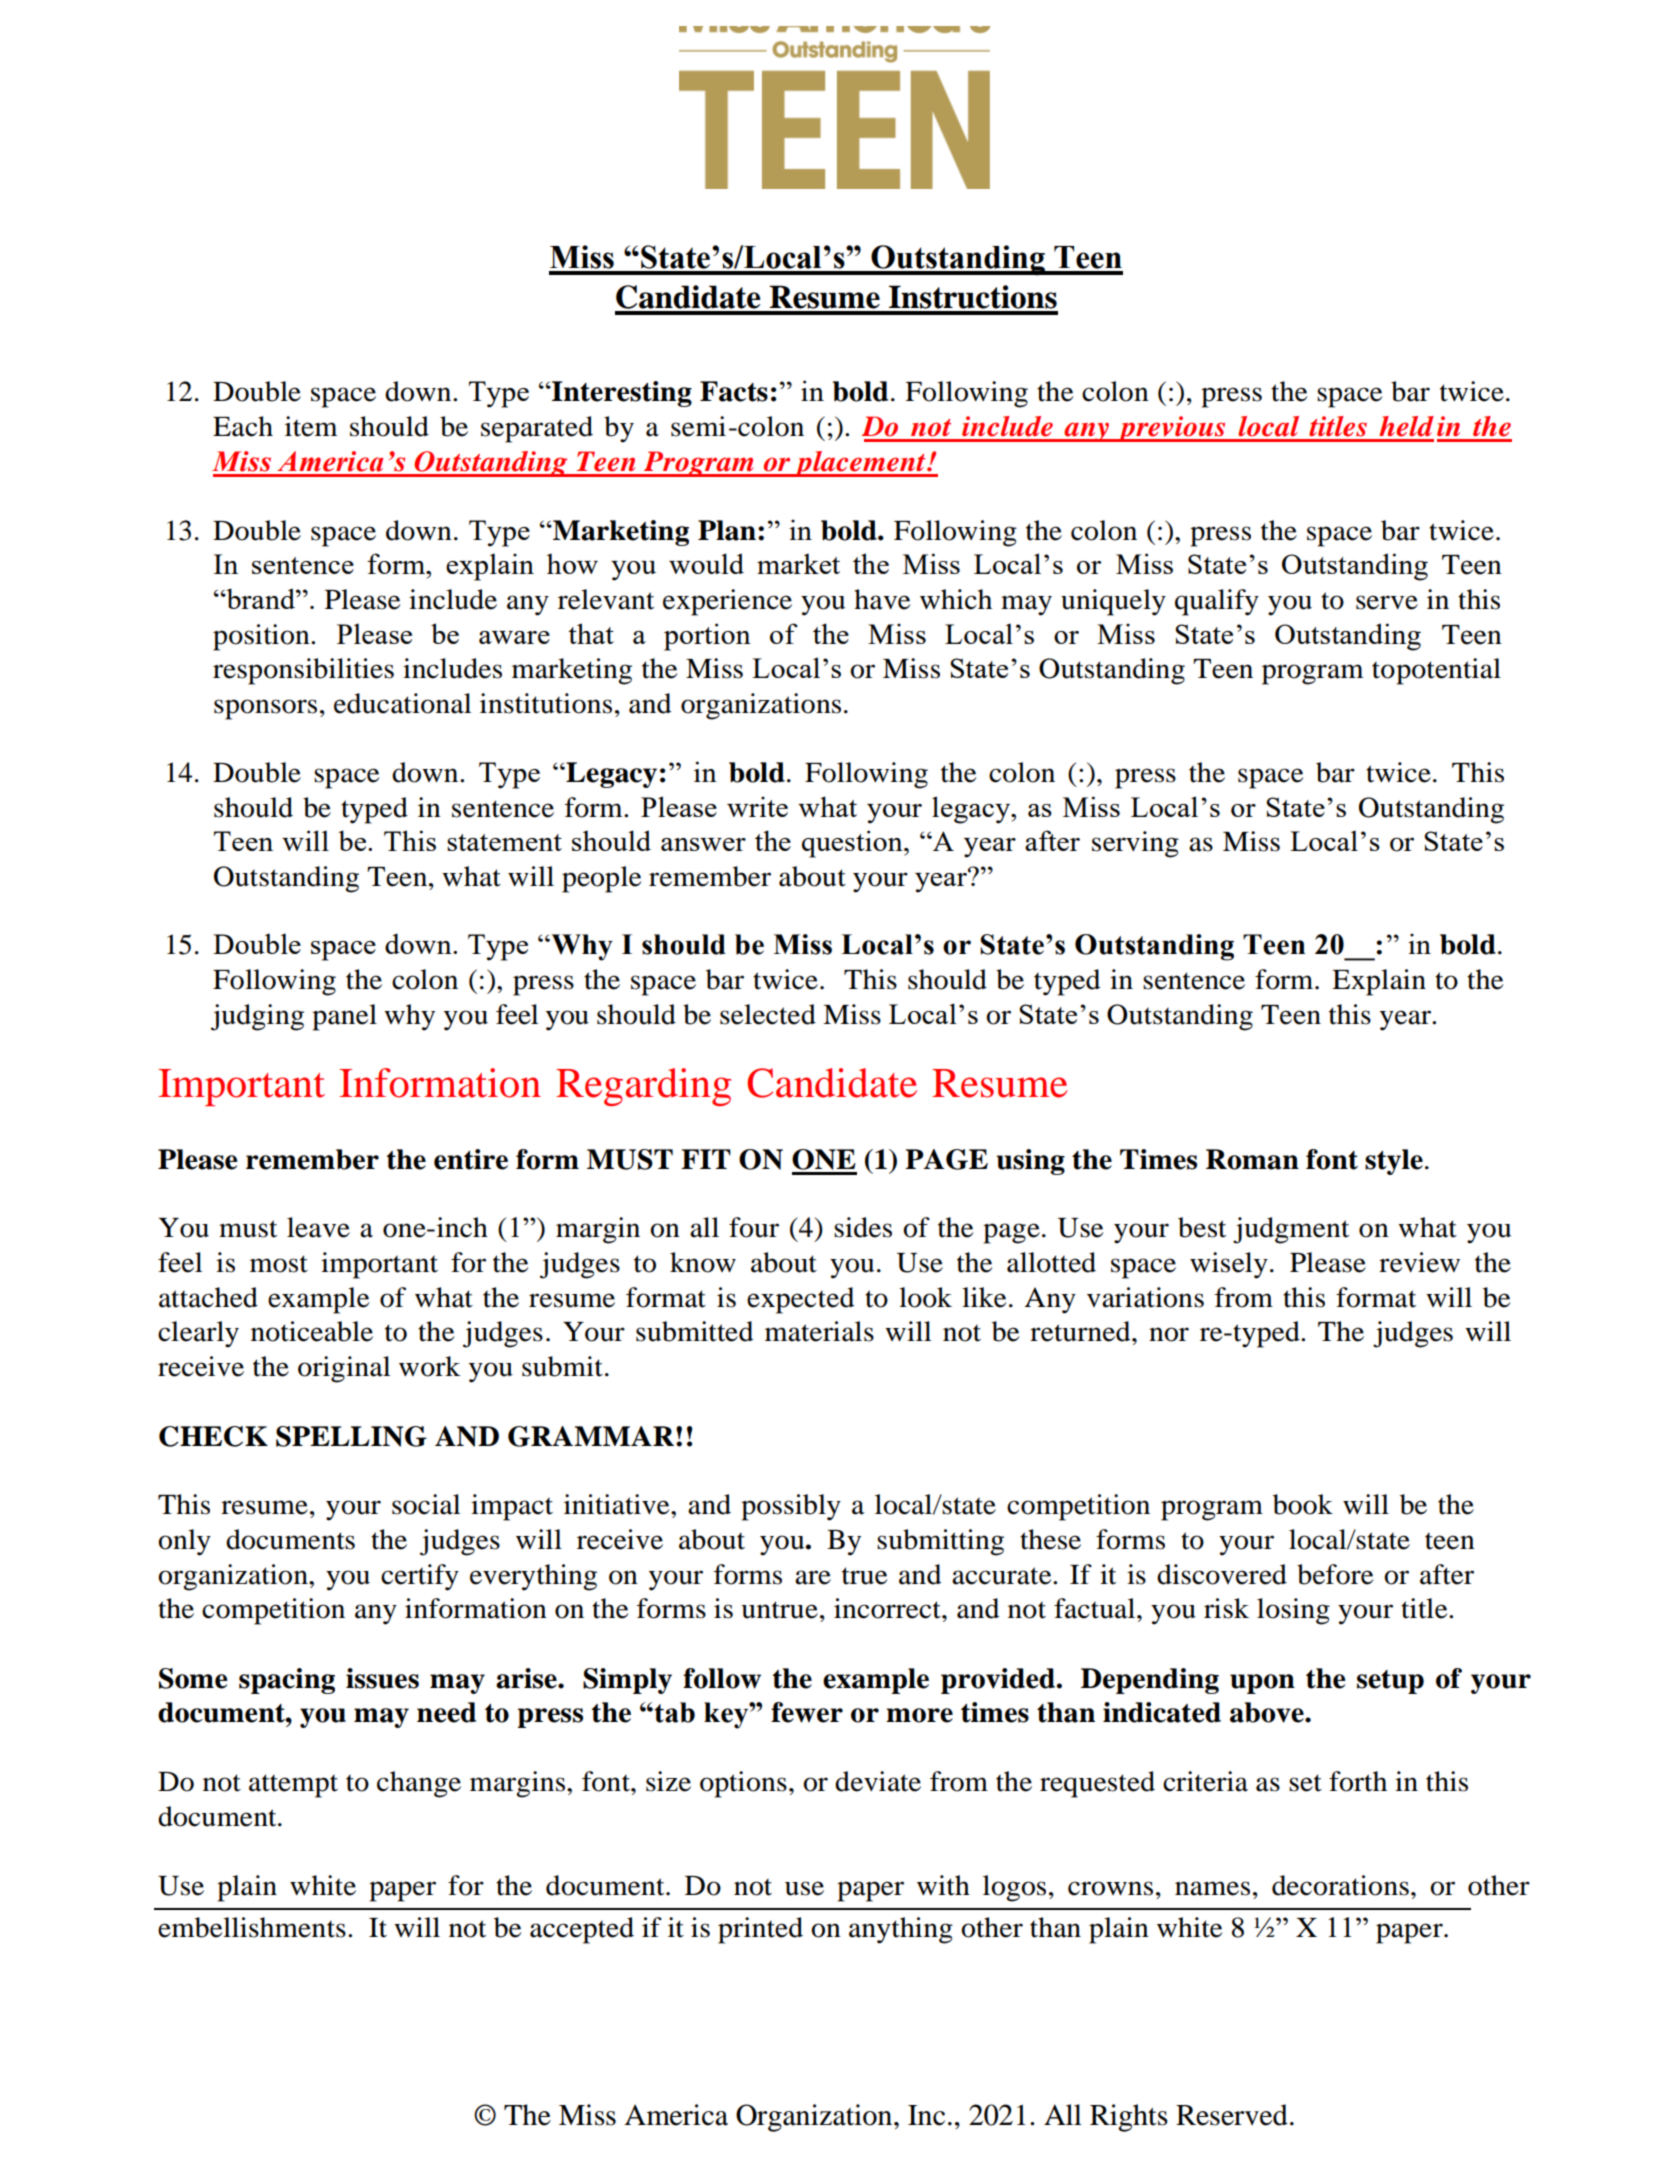  I want to click on previous, so click(1172, 429).
